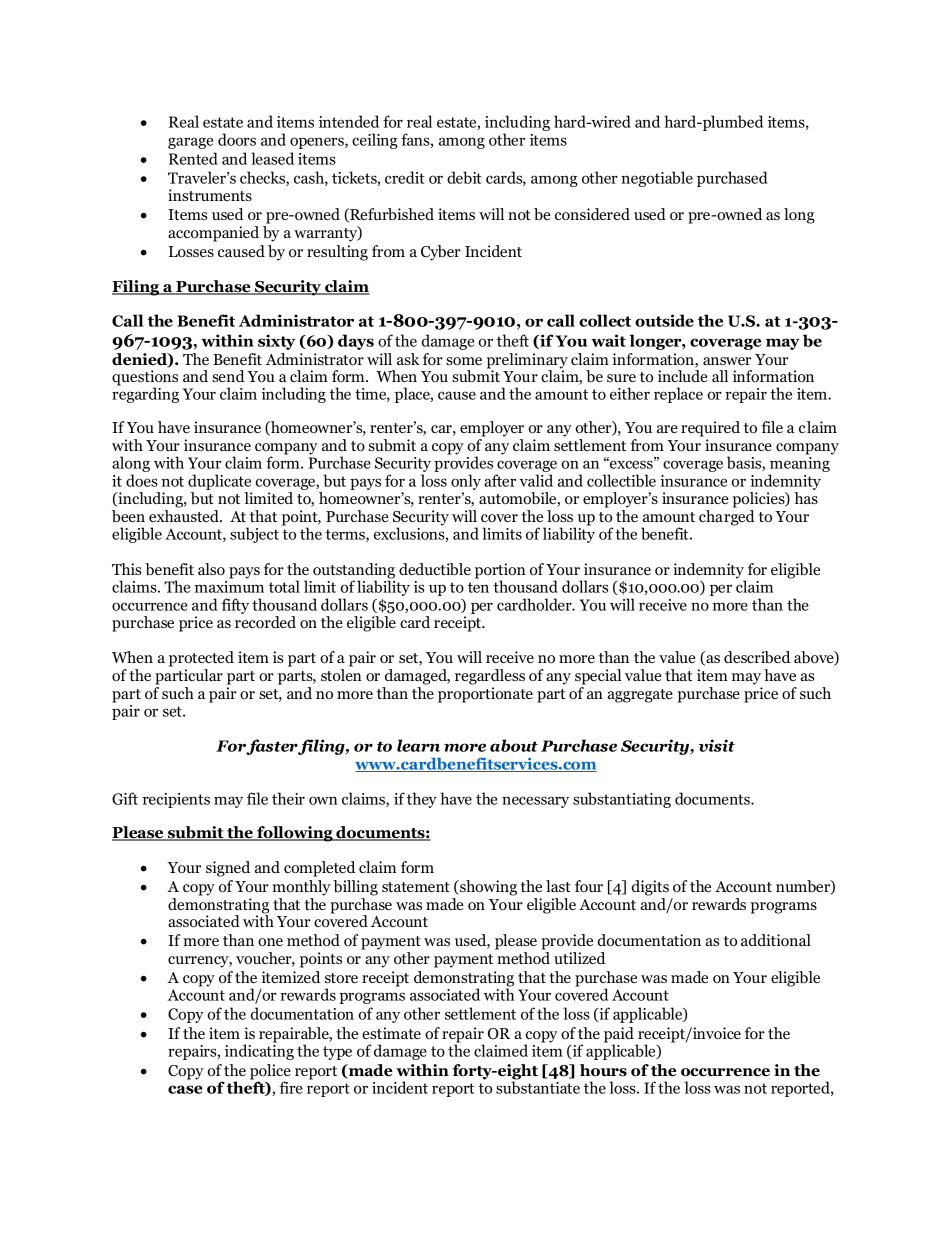 This screenshot has width=952, height=1233. Describe the element at coordinates (657, 179) in the screenshot. I see `negotiable` at that location.
